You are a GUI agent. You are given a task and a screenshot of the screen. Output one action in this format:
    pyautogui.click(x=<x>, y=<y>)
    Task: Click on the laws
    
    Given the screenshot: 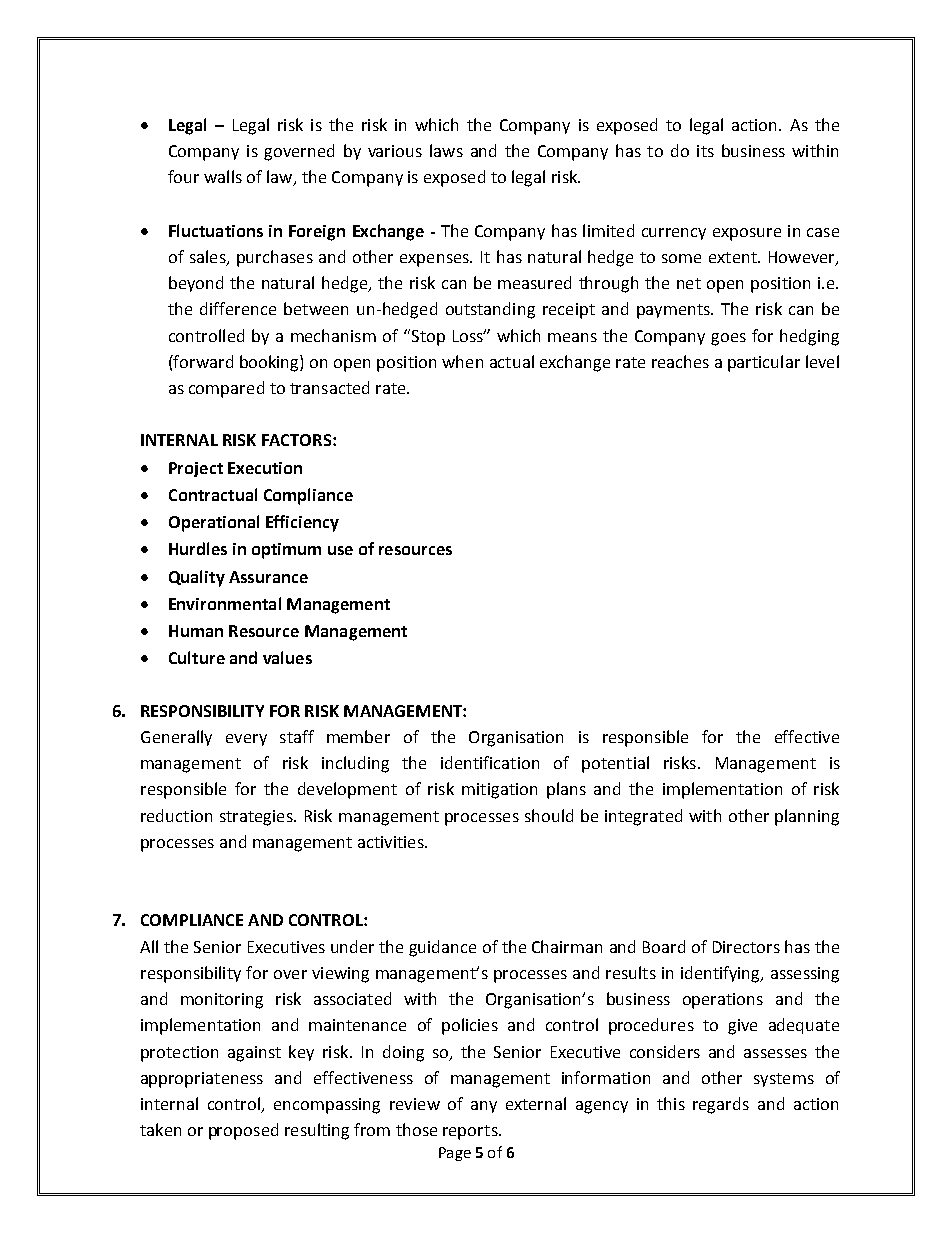 What is the action you would take?
    pyautogui.click(x=446, y=150)
